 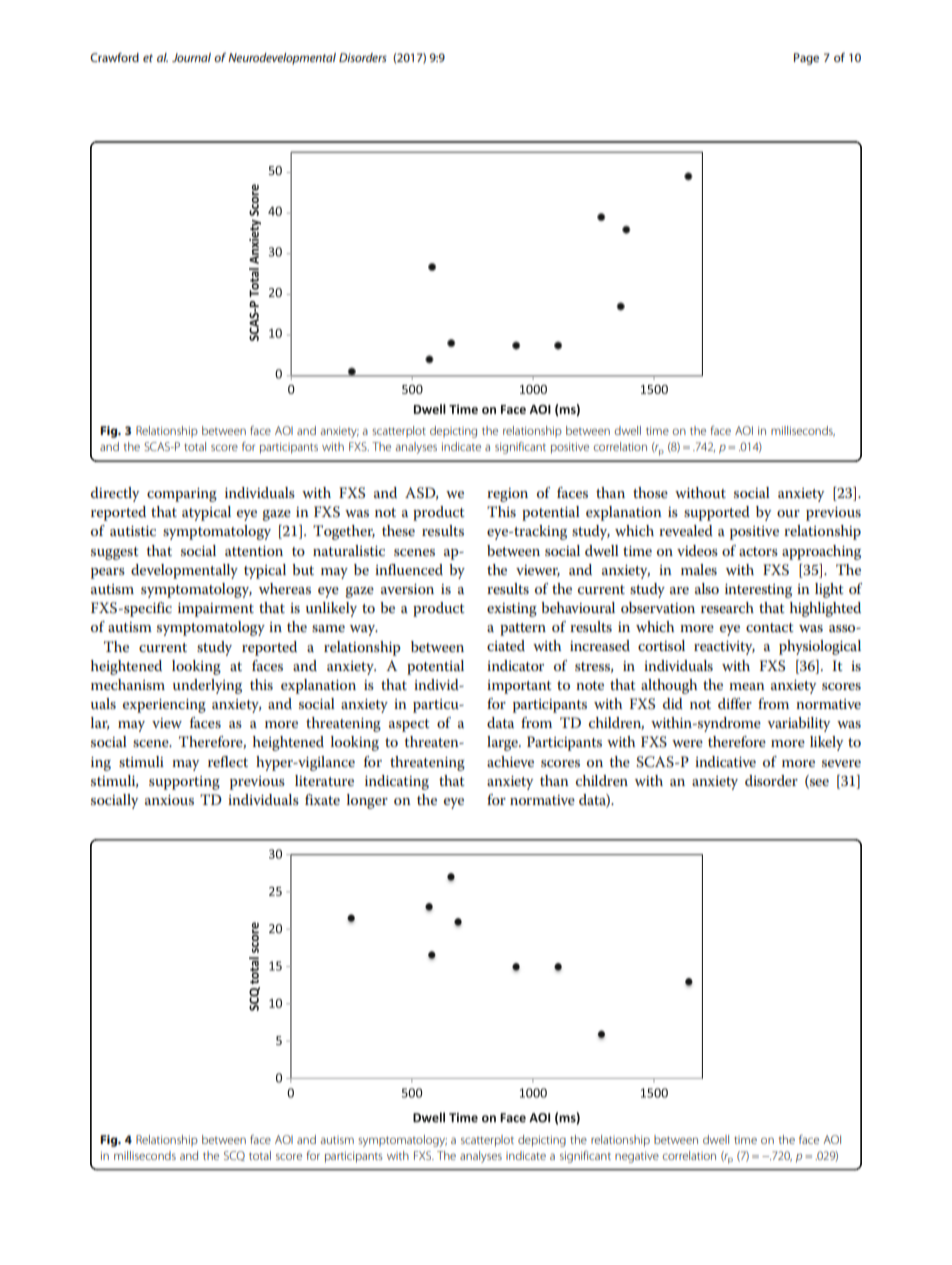 I want to click on interesting, so click(x=758, y=591).
